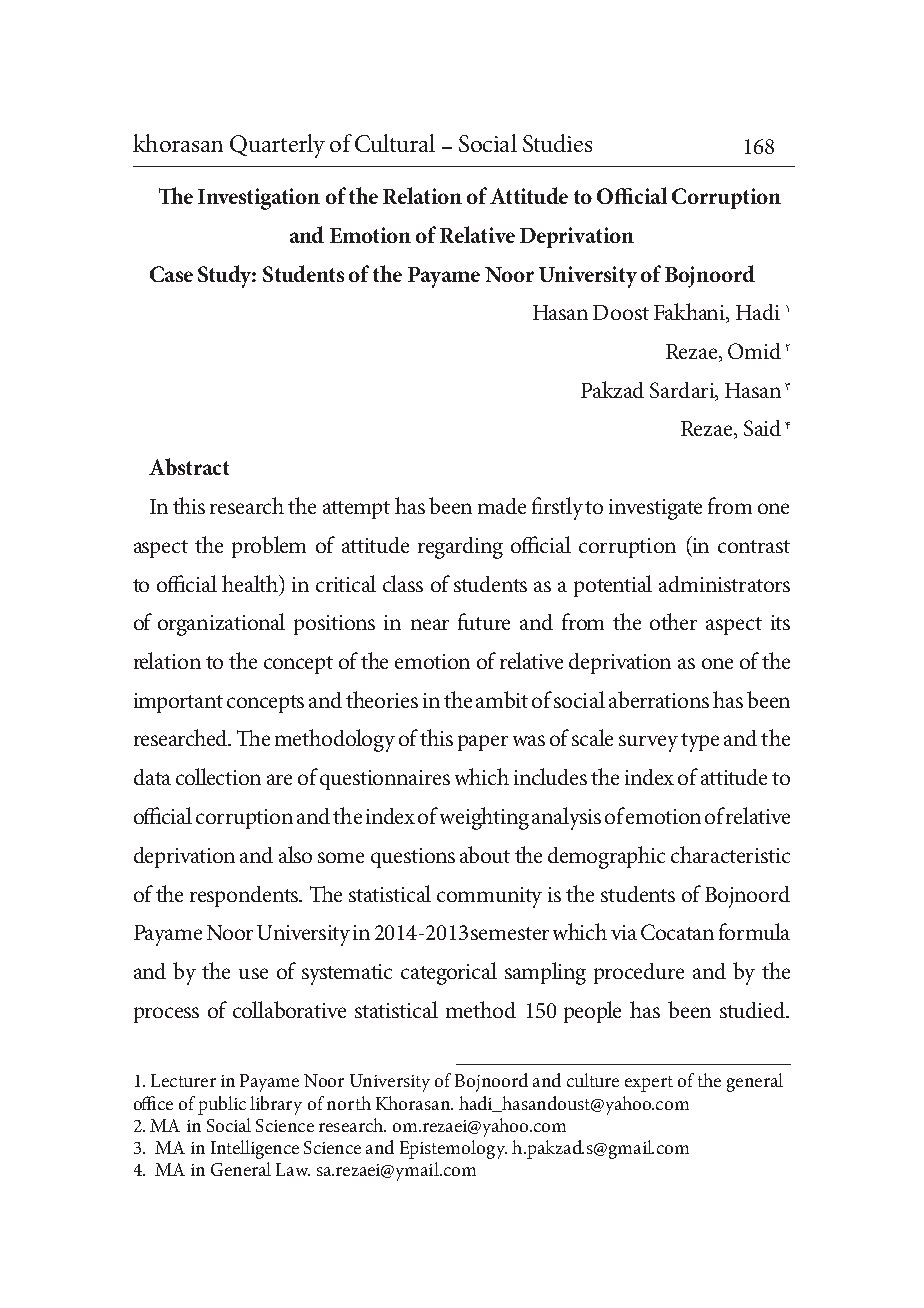 This document has height=1308, width=924. What do you see at coordinates (221, 624) in the document?
I see `organizational` at bounding box center [221, 624].
